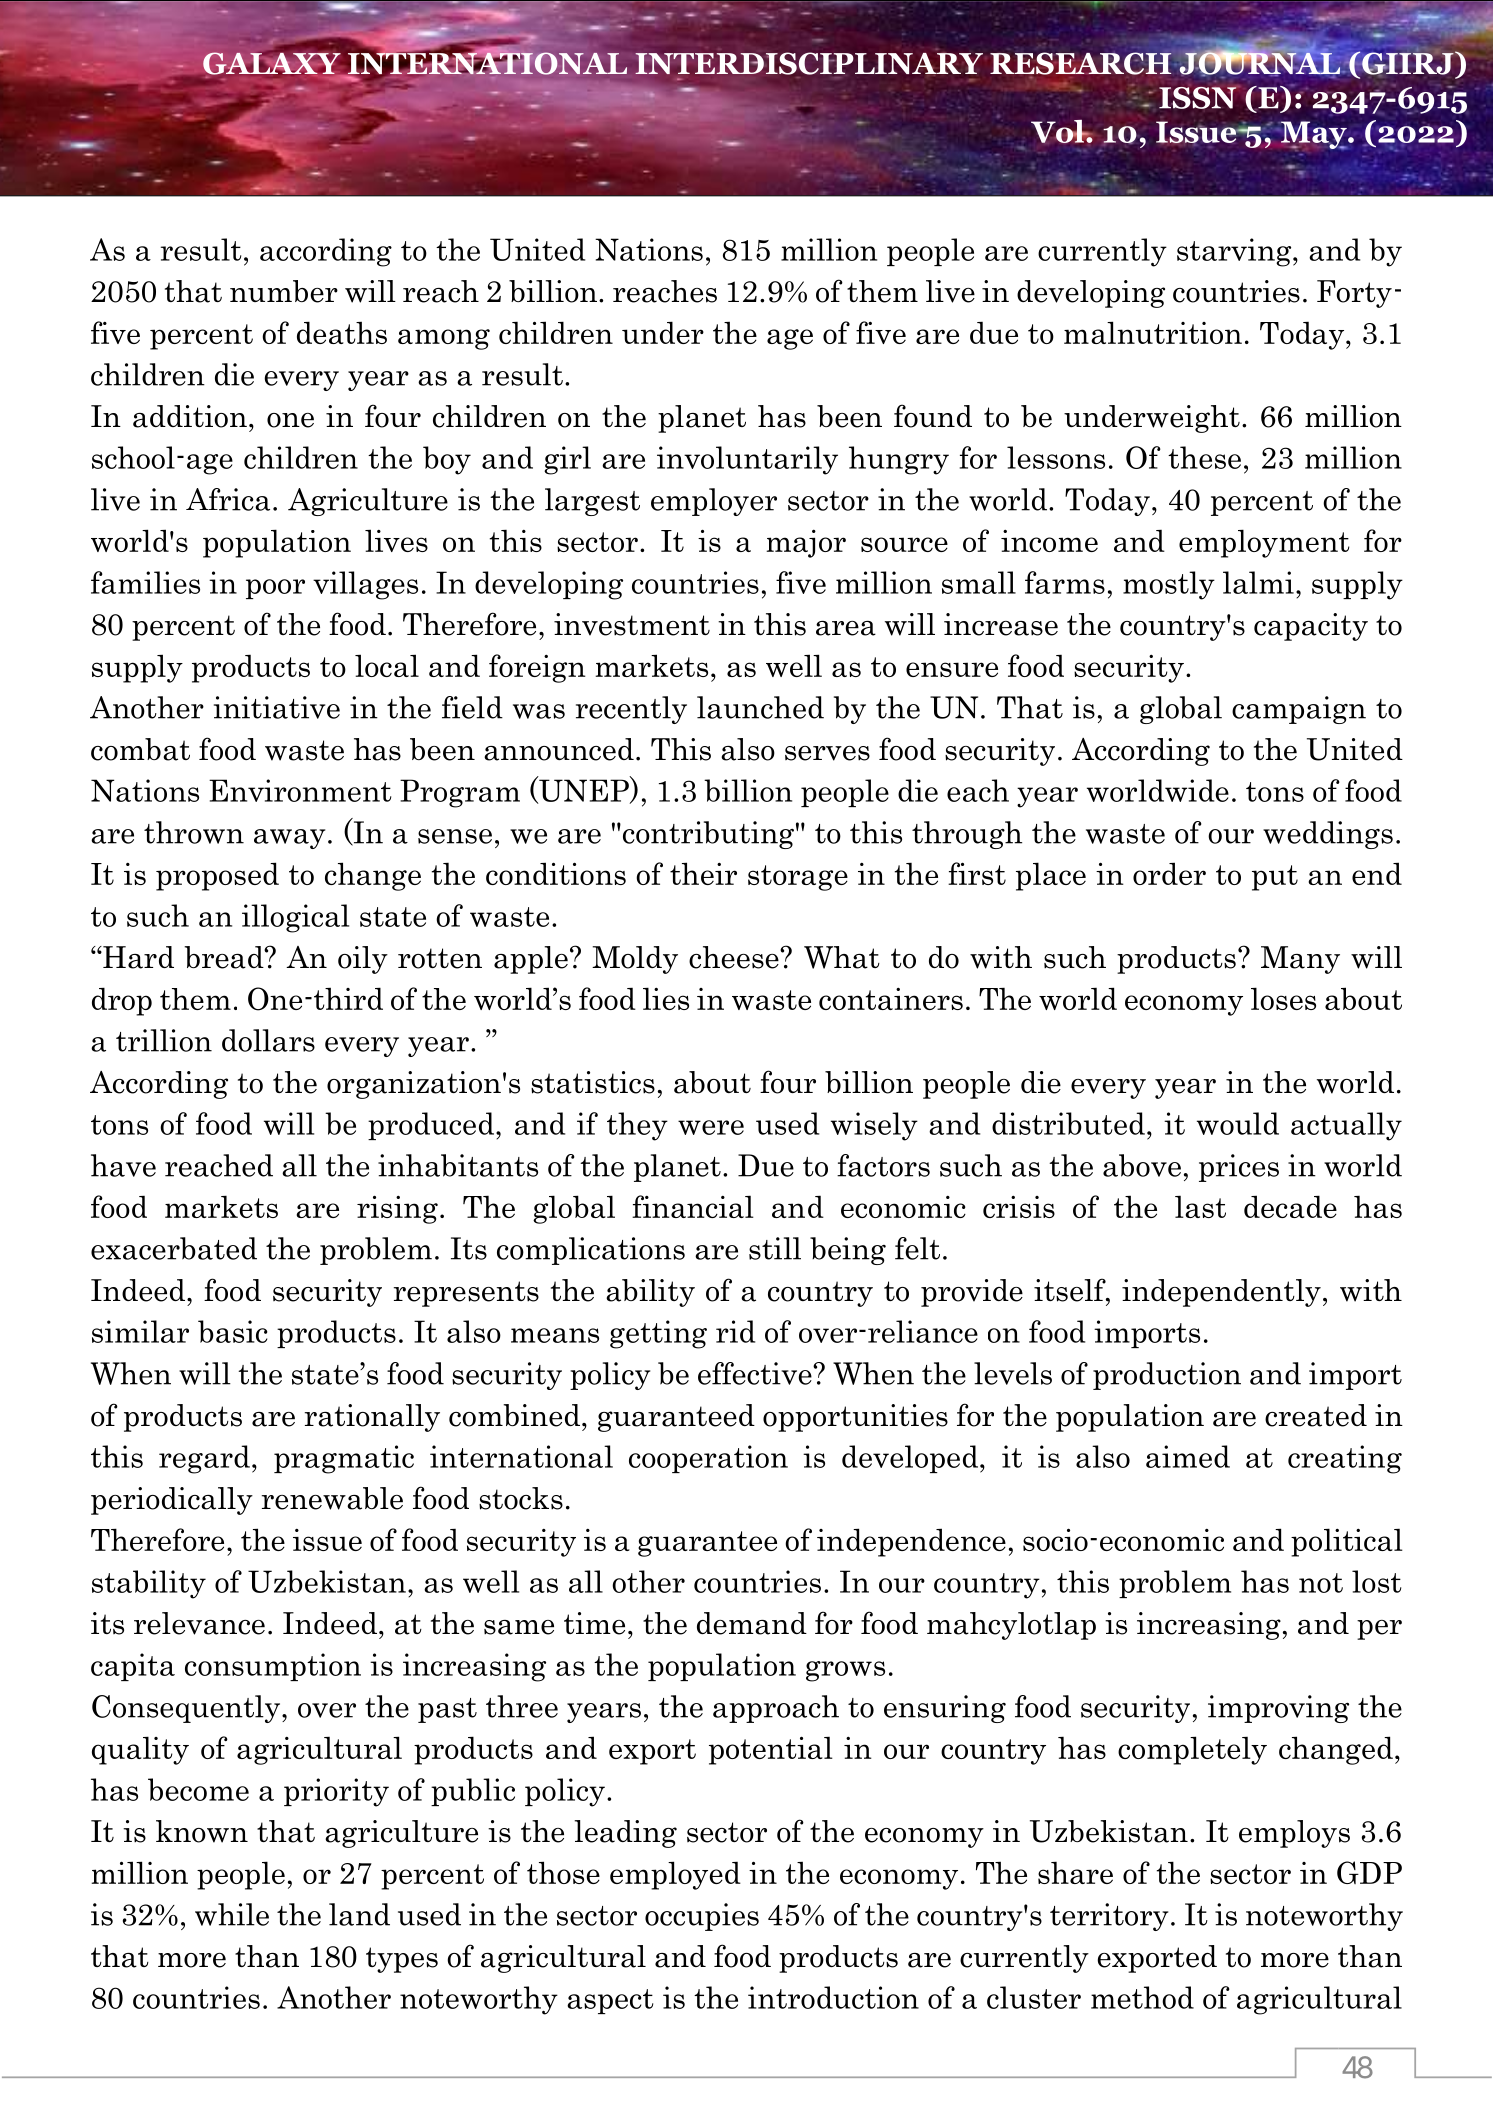 This screenshot has width=1493, height=2112. Describe the element at coordinates (1283, 998) in the screenshot. I see `loses` at that location.
